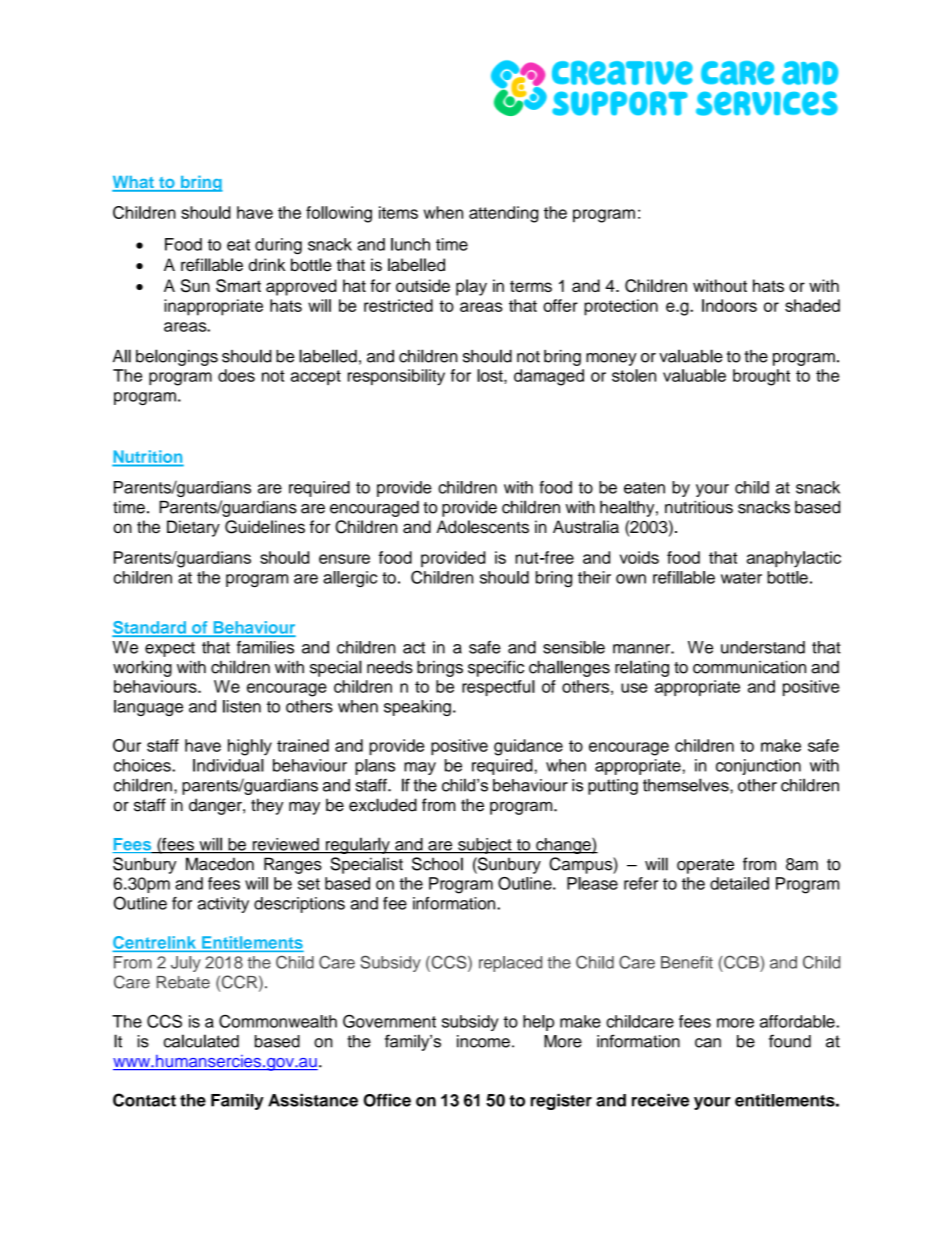 The width and height of the document is (952, 1233). Describe the element at coordinates (278, 246) in the document. I see `during` at that location.
